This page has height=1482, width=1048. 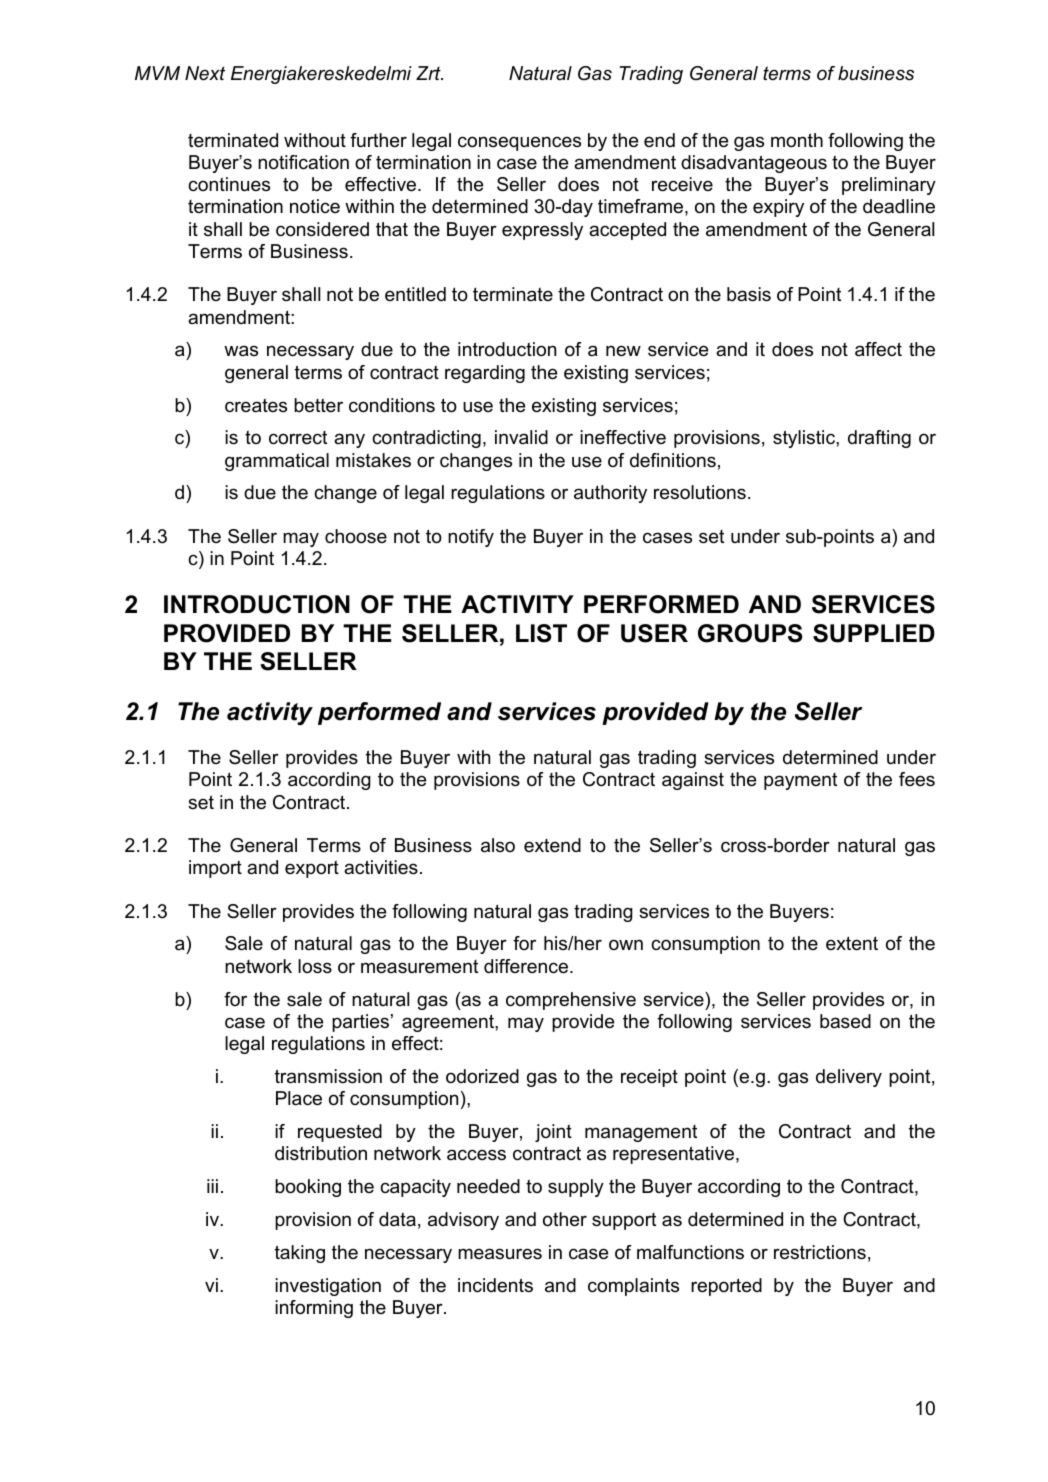 I want to click on loss, so click(x=315, y=966).
